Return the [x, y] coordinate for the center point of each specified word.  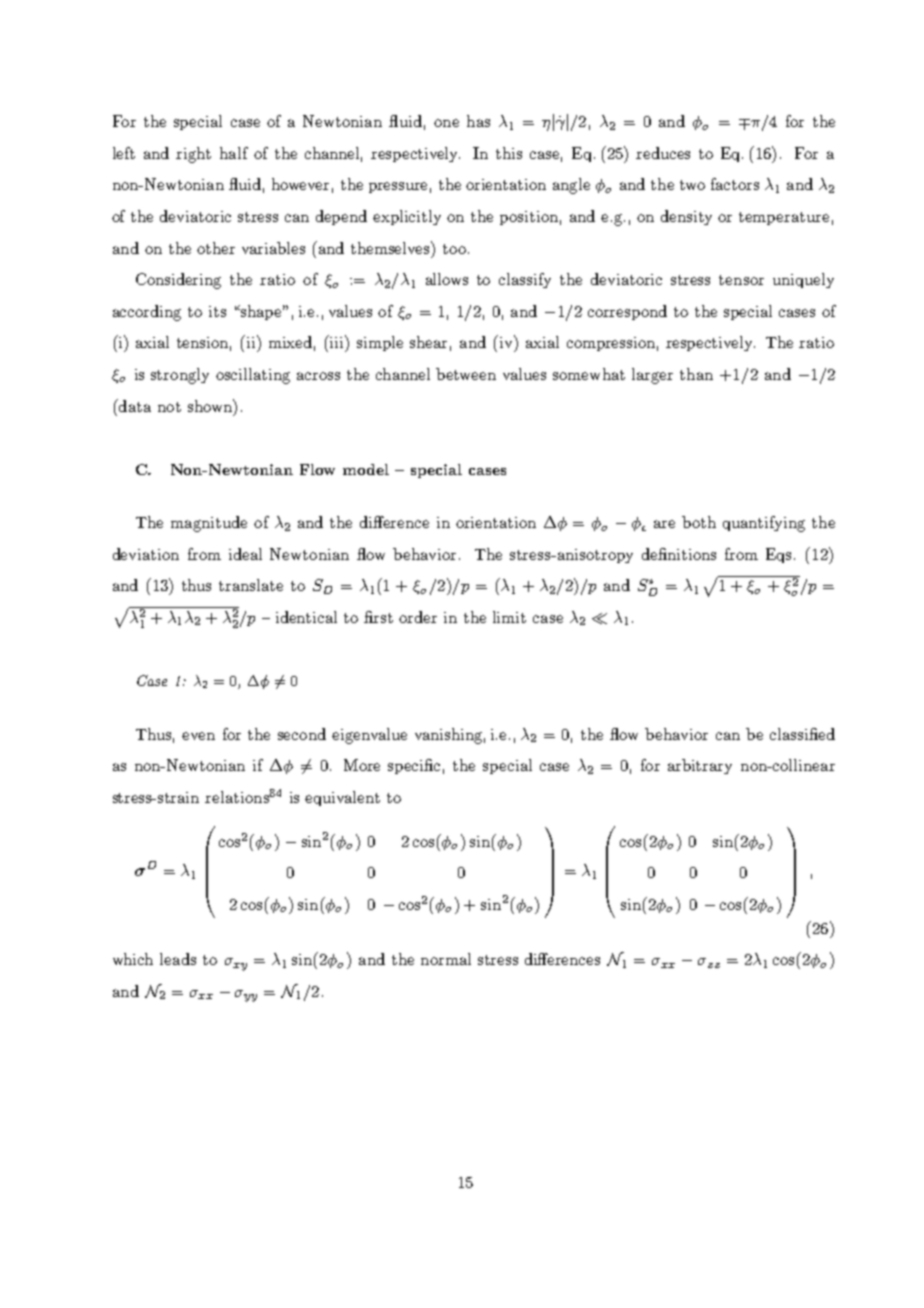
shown [211, 405]
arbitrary [700, 766]
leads [178, 959]
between [466, 374]
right [193, 155]
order [418, 617]
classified [802, 734]
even [198, 736]
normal [446, 959]
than [696, 374]
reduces [663, 153]
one [446, 123]
